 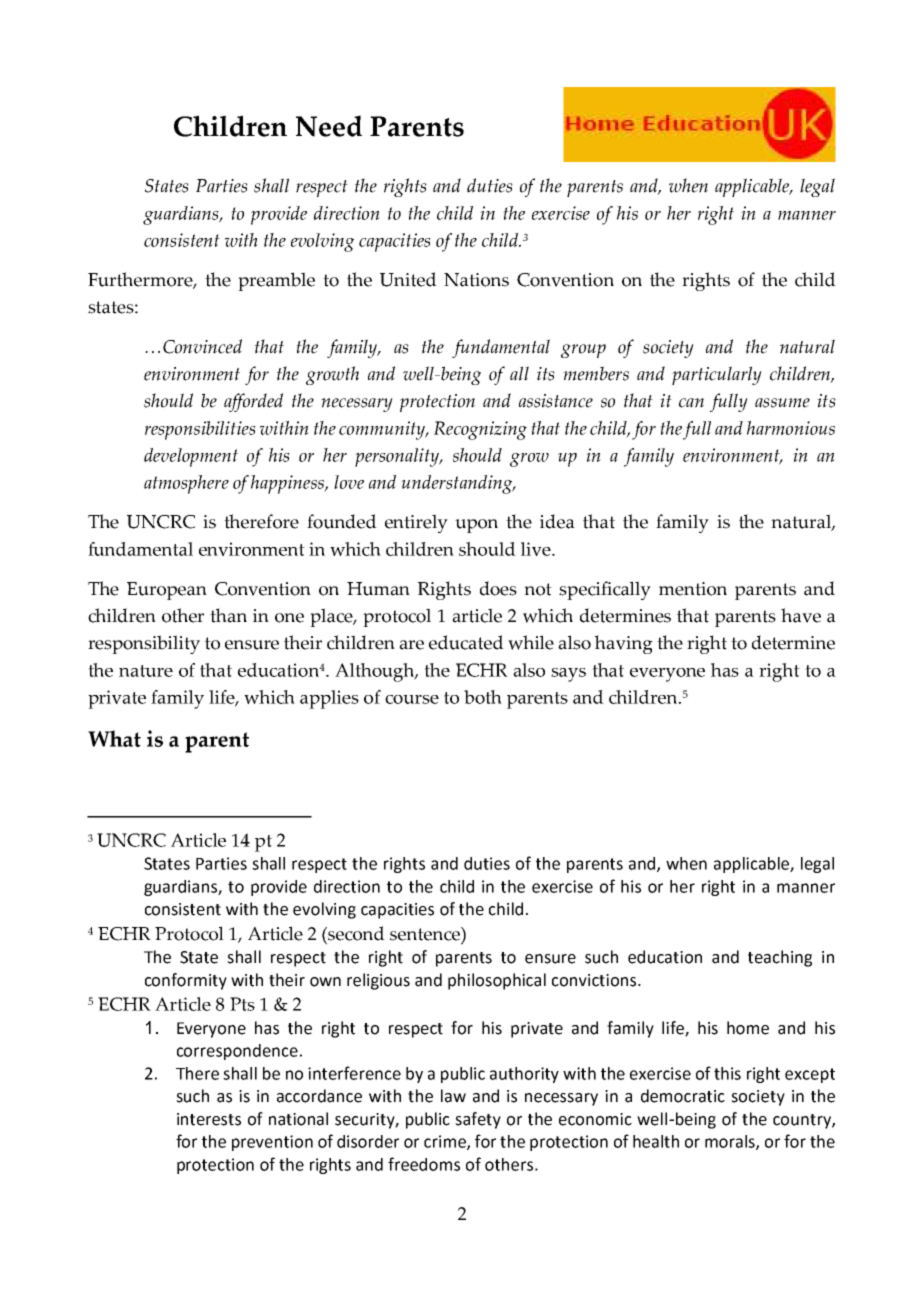 What do you see at coordinates (483, 697) in the page?
I see `both` at bounding box center [483, 697].
